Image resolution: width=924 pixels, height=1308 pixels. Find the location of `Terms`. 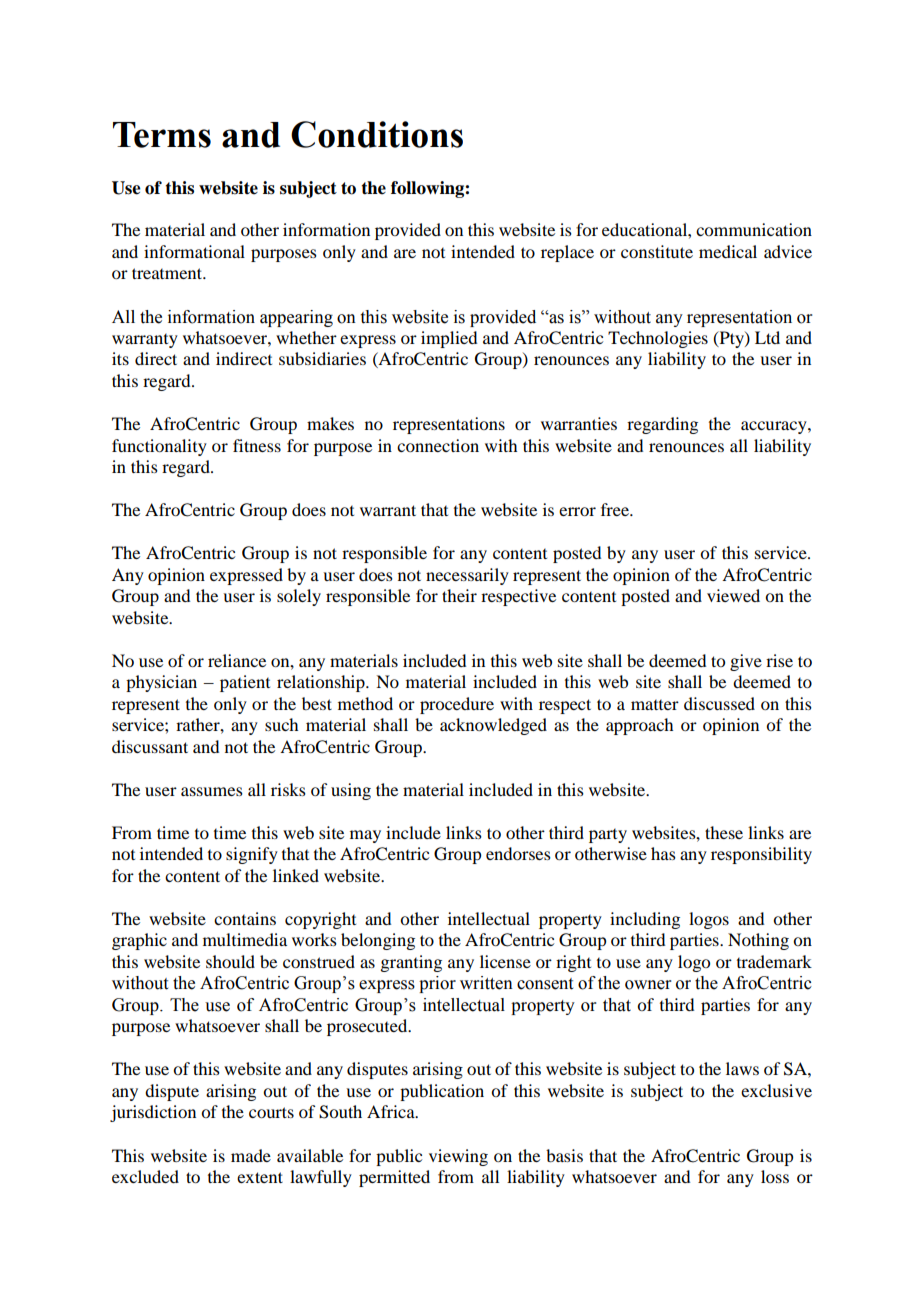

Terms is located at coordinates (162, 135).
